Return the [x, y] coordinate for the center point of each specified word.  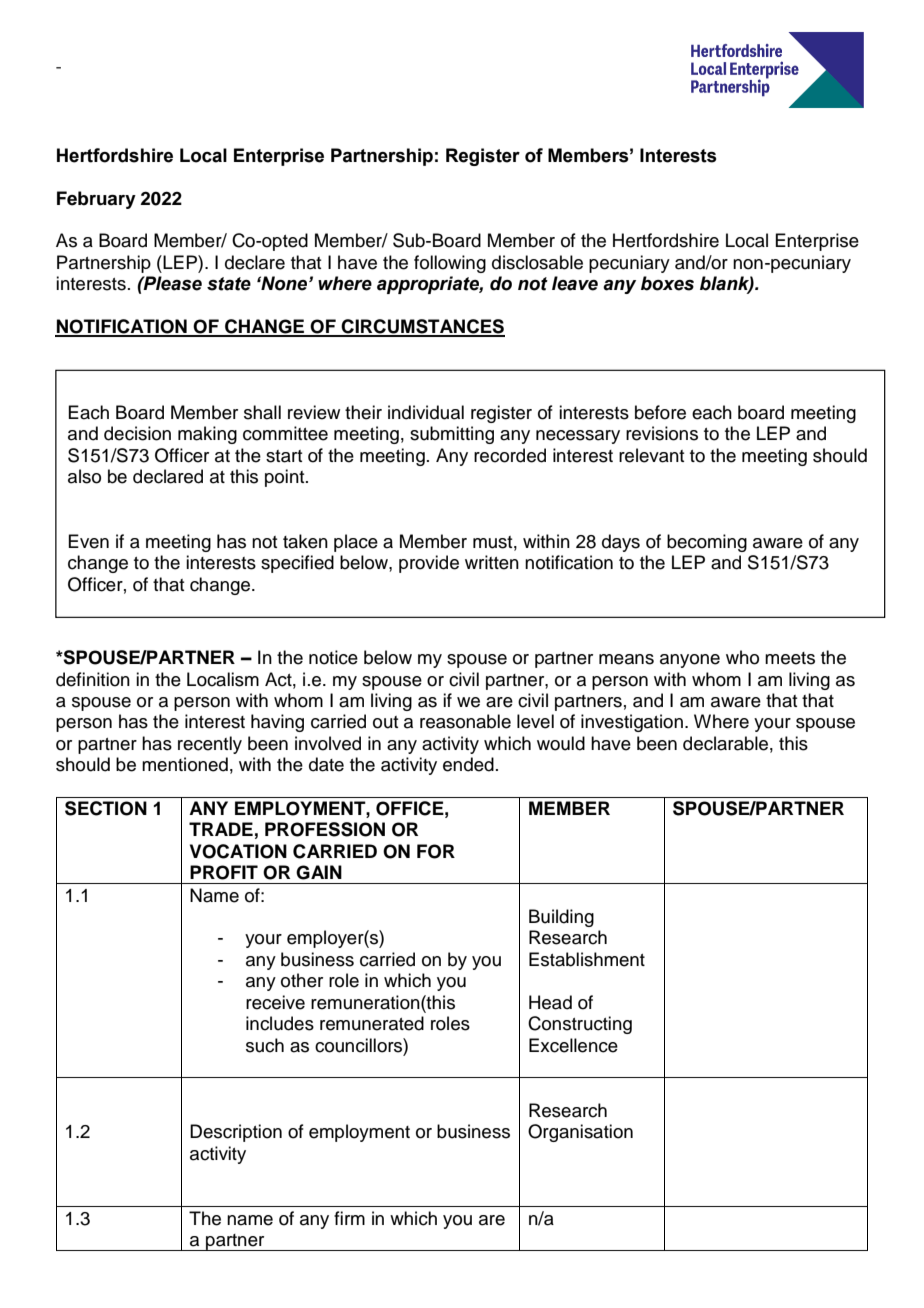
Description [236, 1133]
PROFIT [224, 872]
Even [88, 541]
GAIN [319, 872]
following [450, 264]
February [96, 200]
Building [561, 918]
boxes [667, 283]
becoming [707, 543]
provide [429, 564]
